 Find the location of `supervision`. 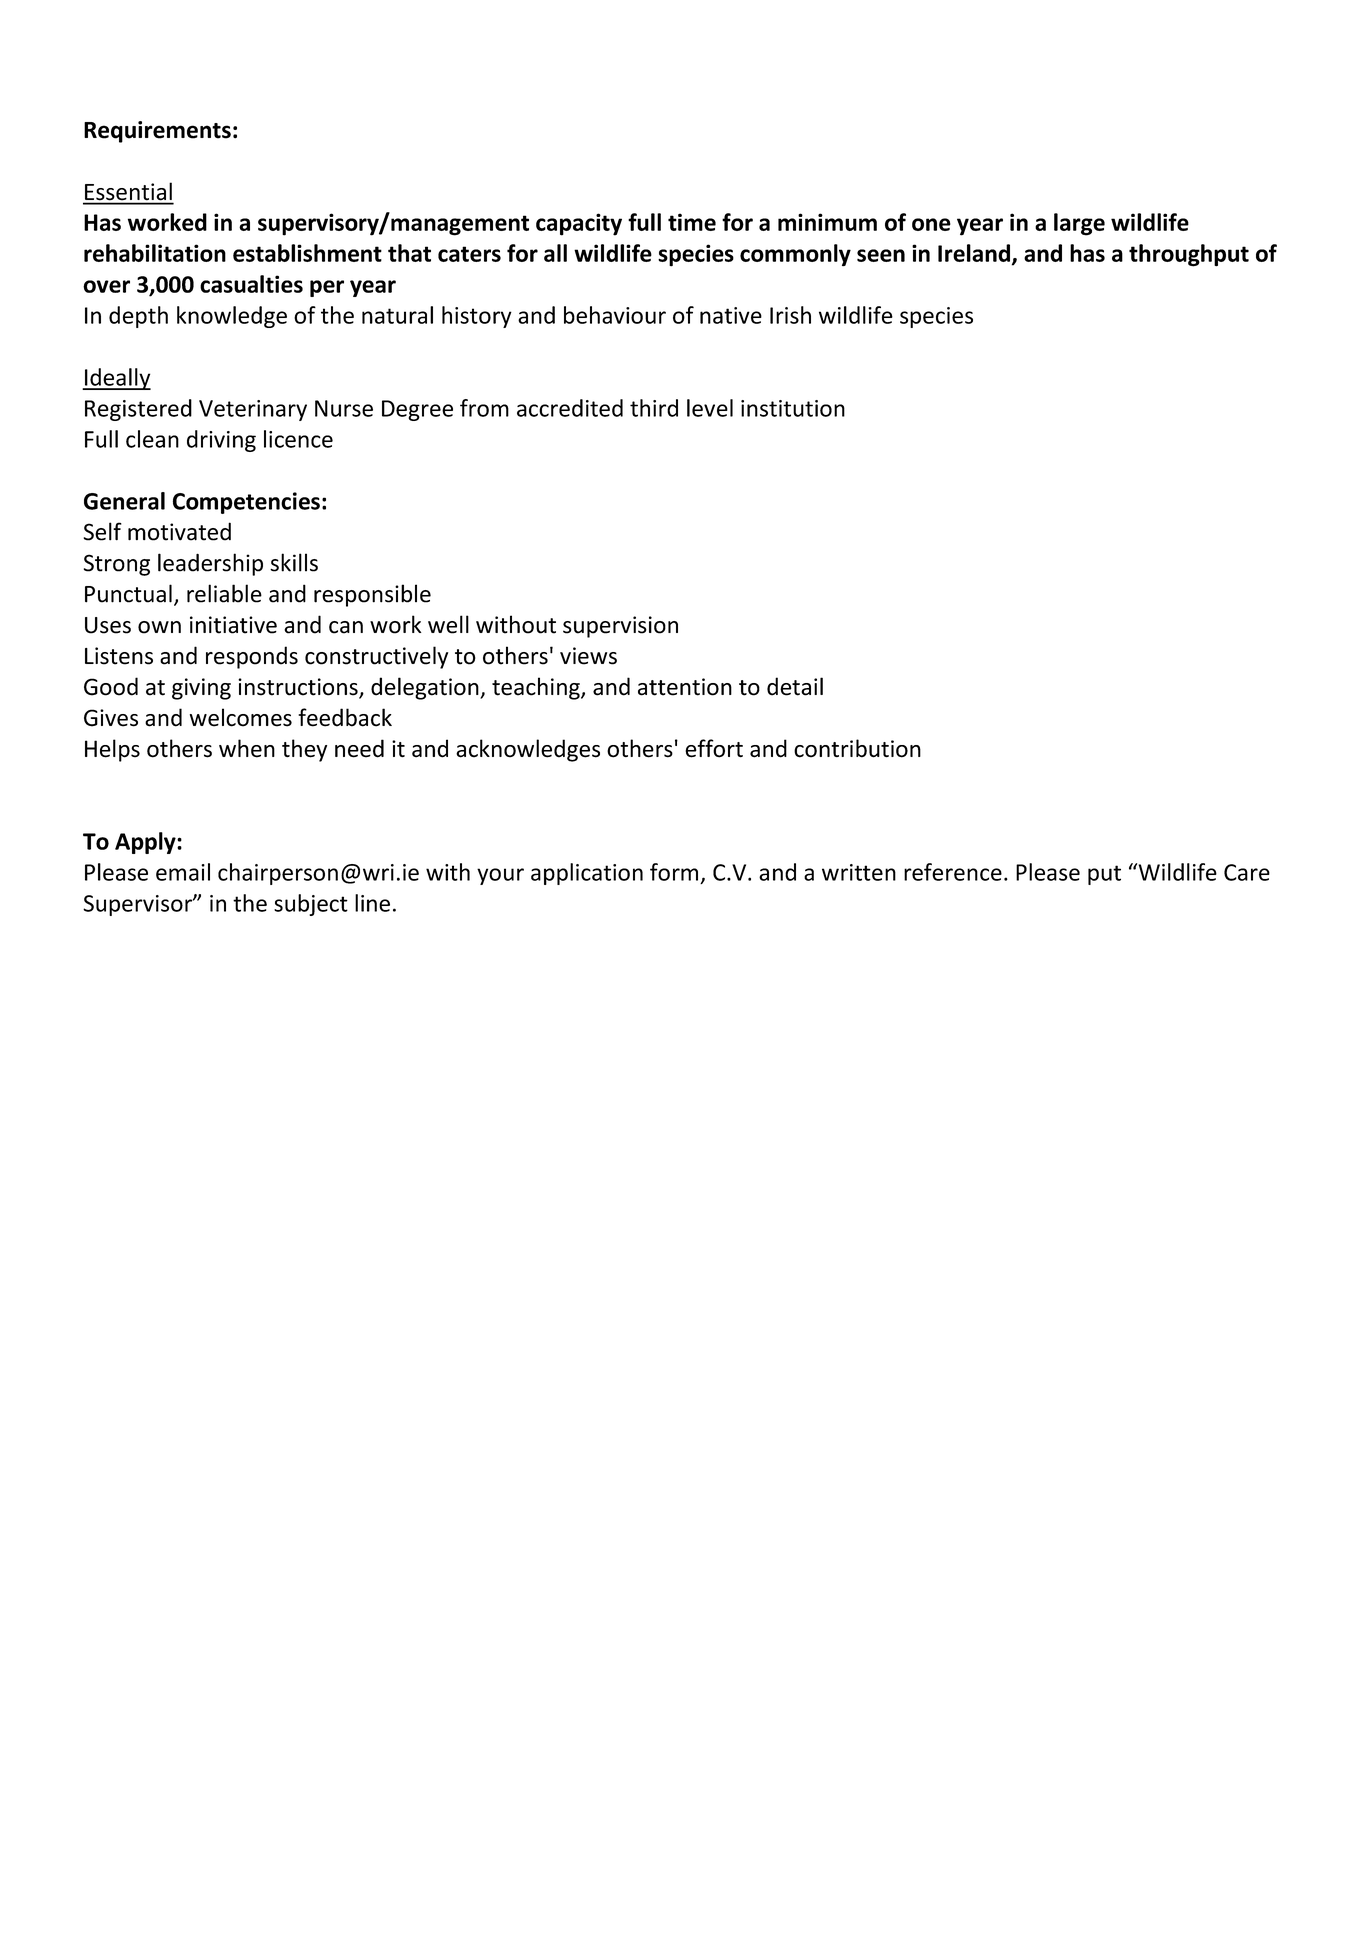

supervision is located at coordinates (620, 627).
